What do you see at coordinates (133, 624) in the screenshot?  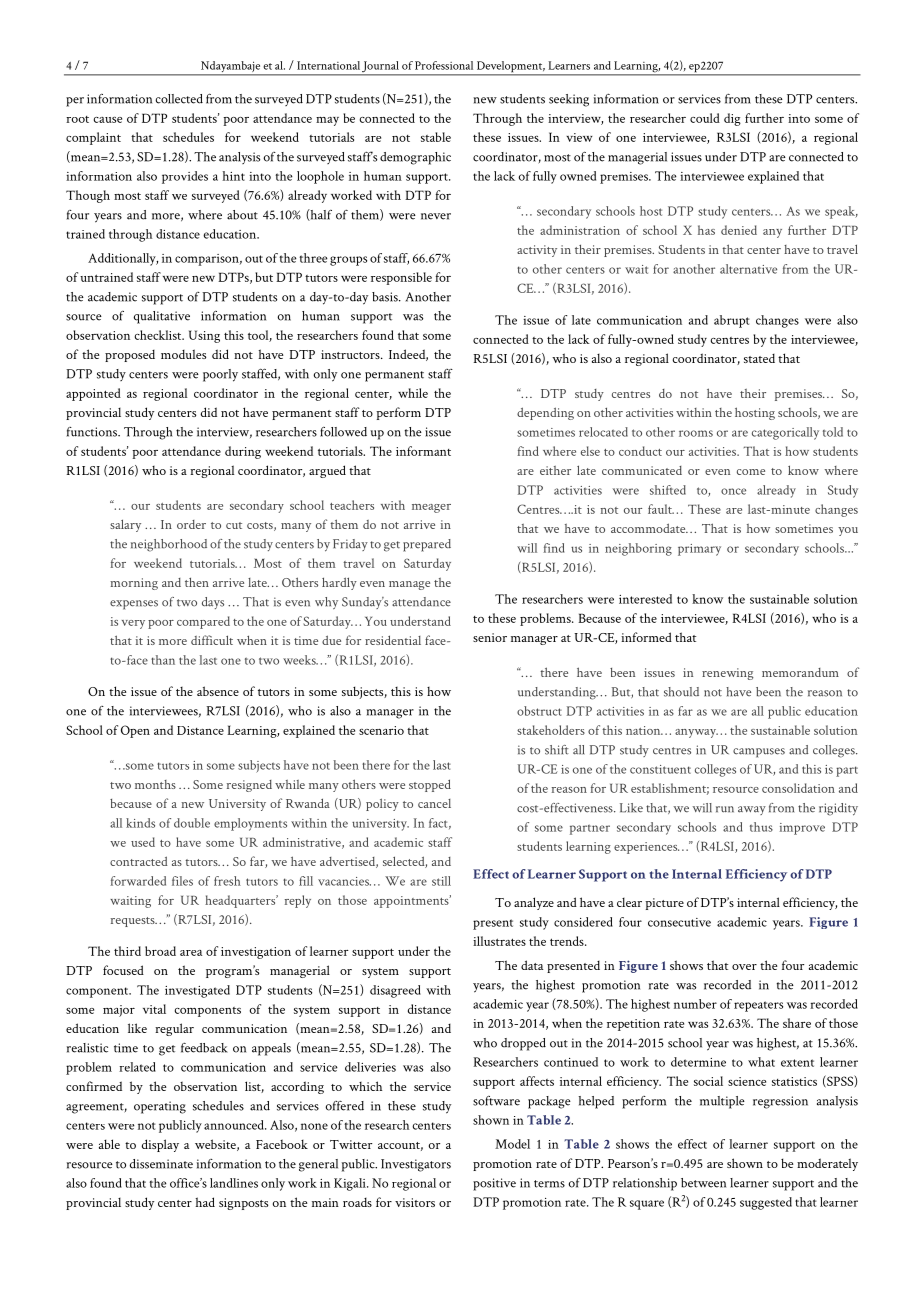 I see `very` at bounding box center [133, 624].
